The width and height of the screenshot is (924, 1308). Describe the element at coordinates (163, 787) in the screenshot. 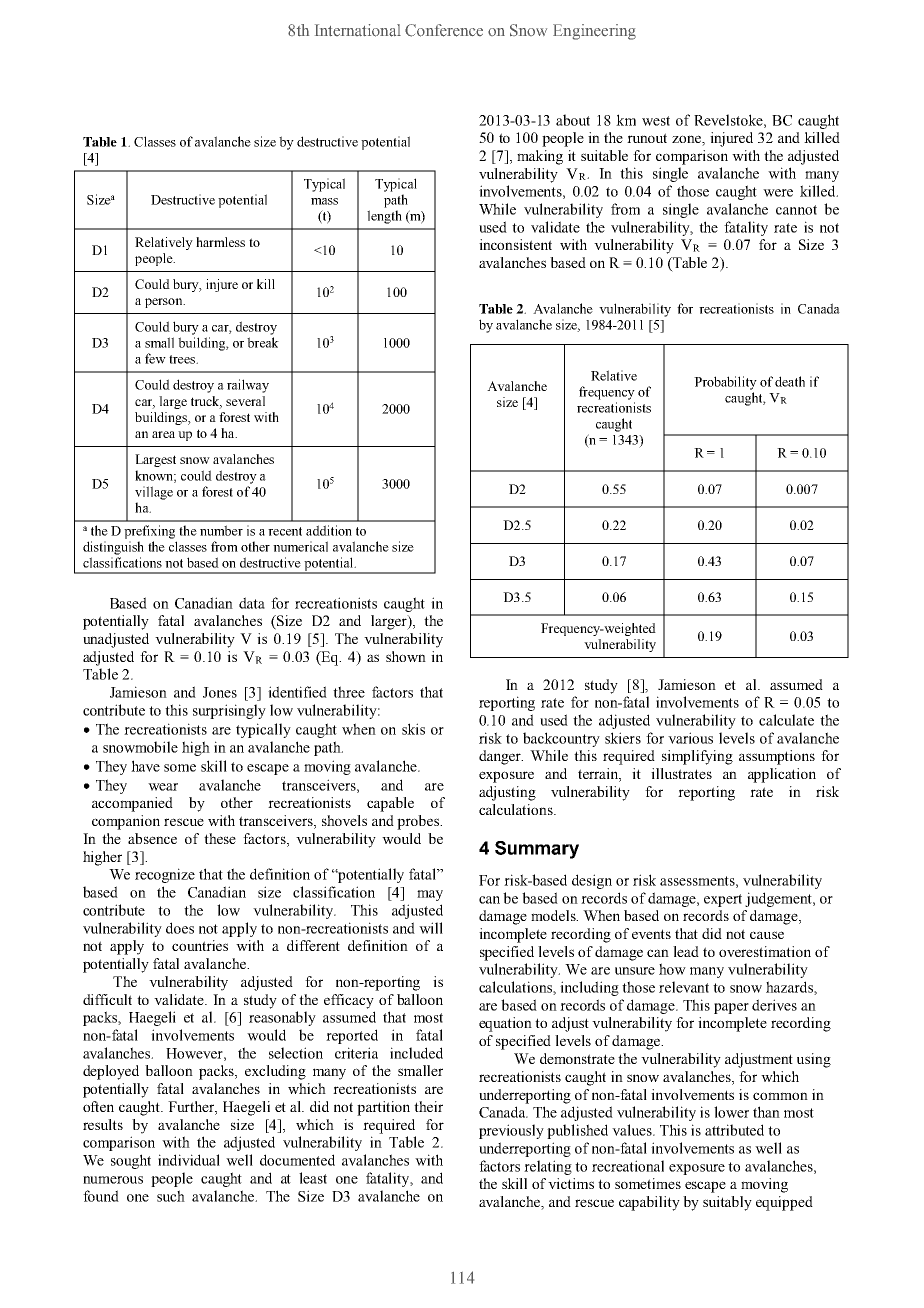

I see `wear` at that location.
